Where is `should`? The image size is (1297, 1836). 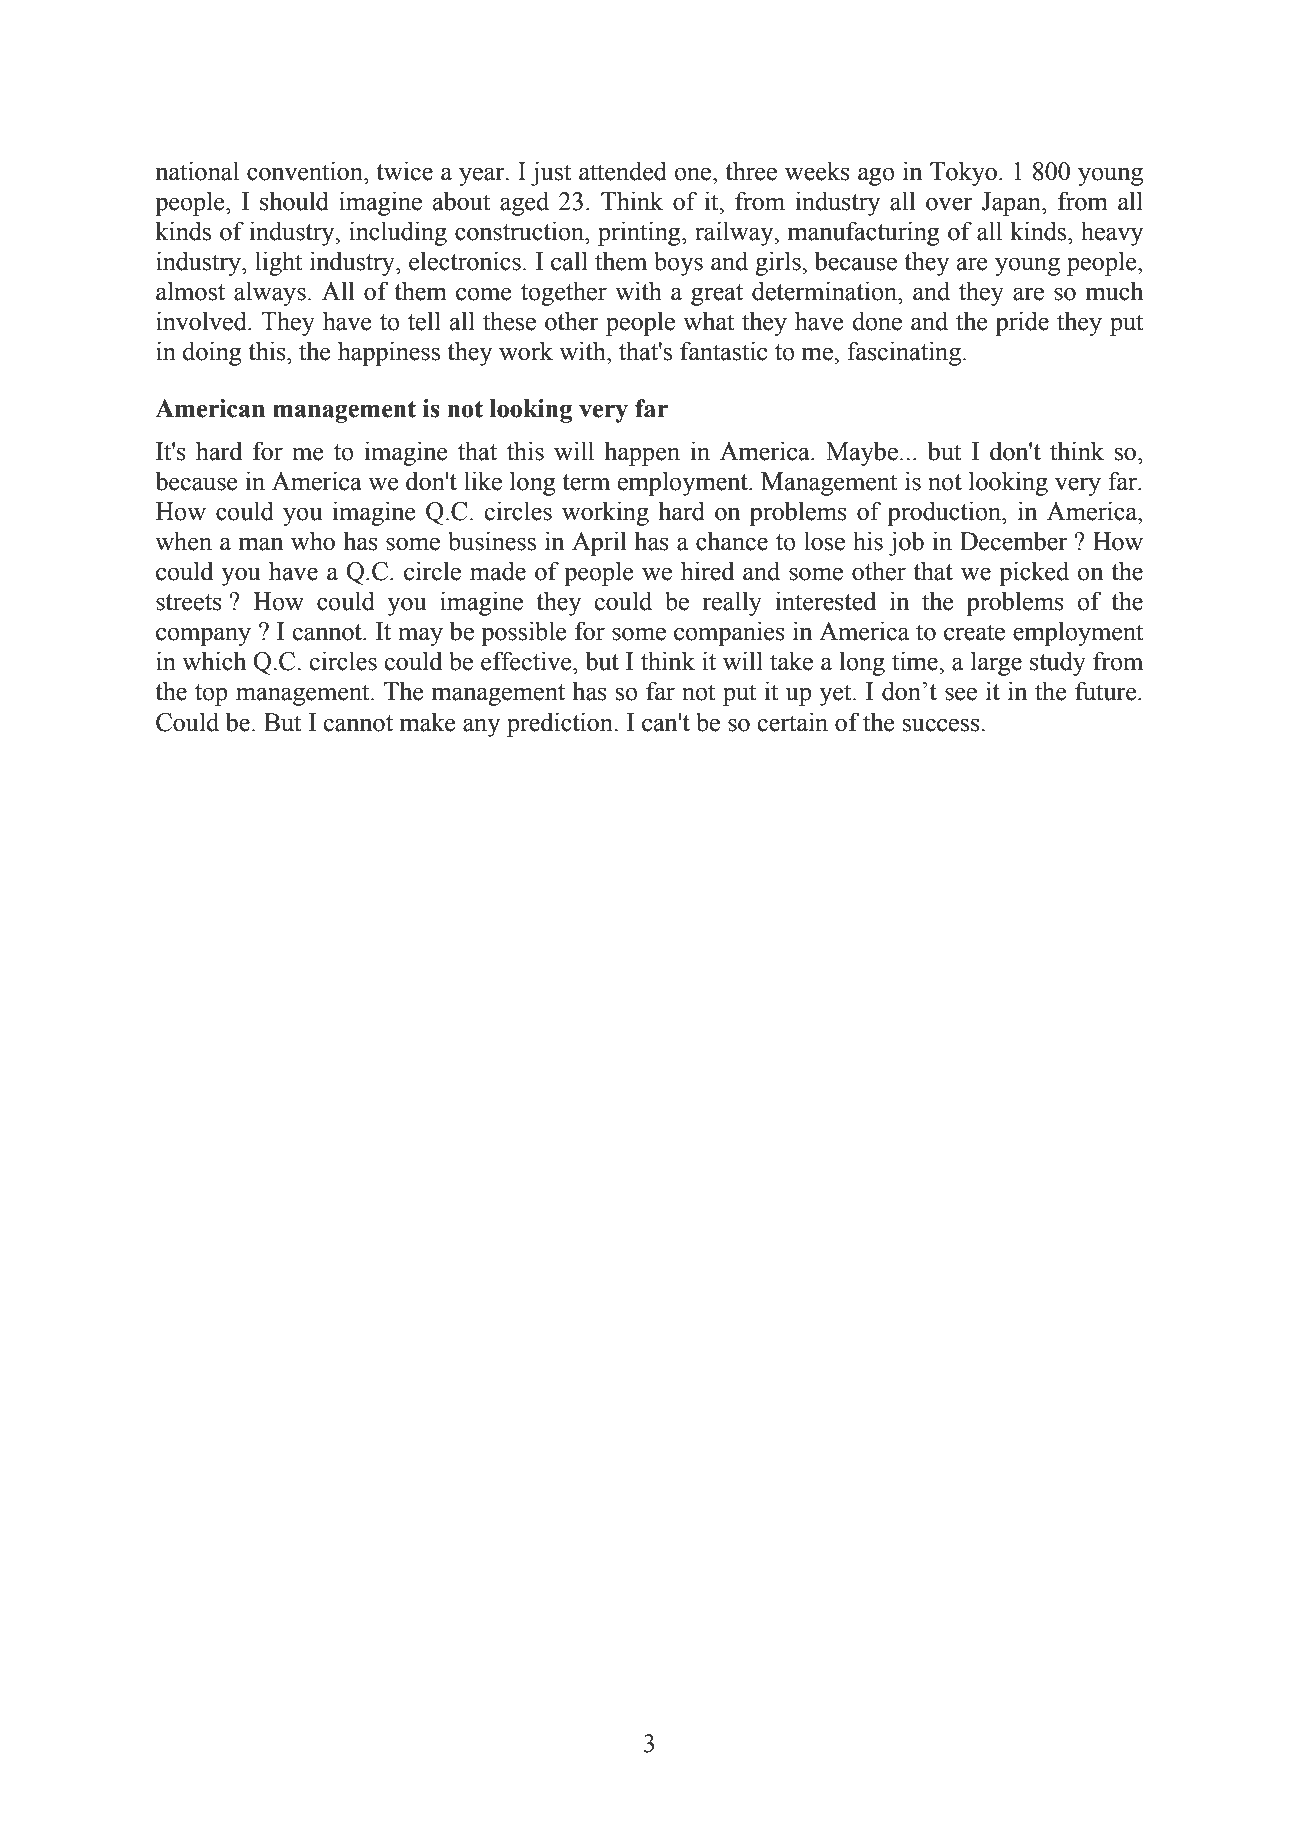 should is located at coordinates (294, 201).
